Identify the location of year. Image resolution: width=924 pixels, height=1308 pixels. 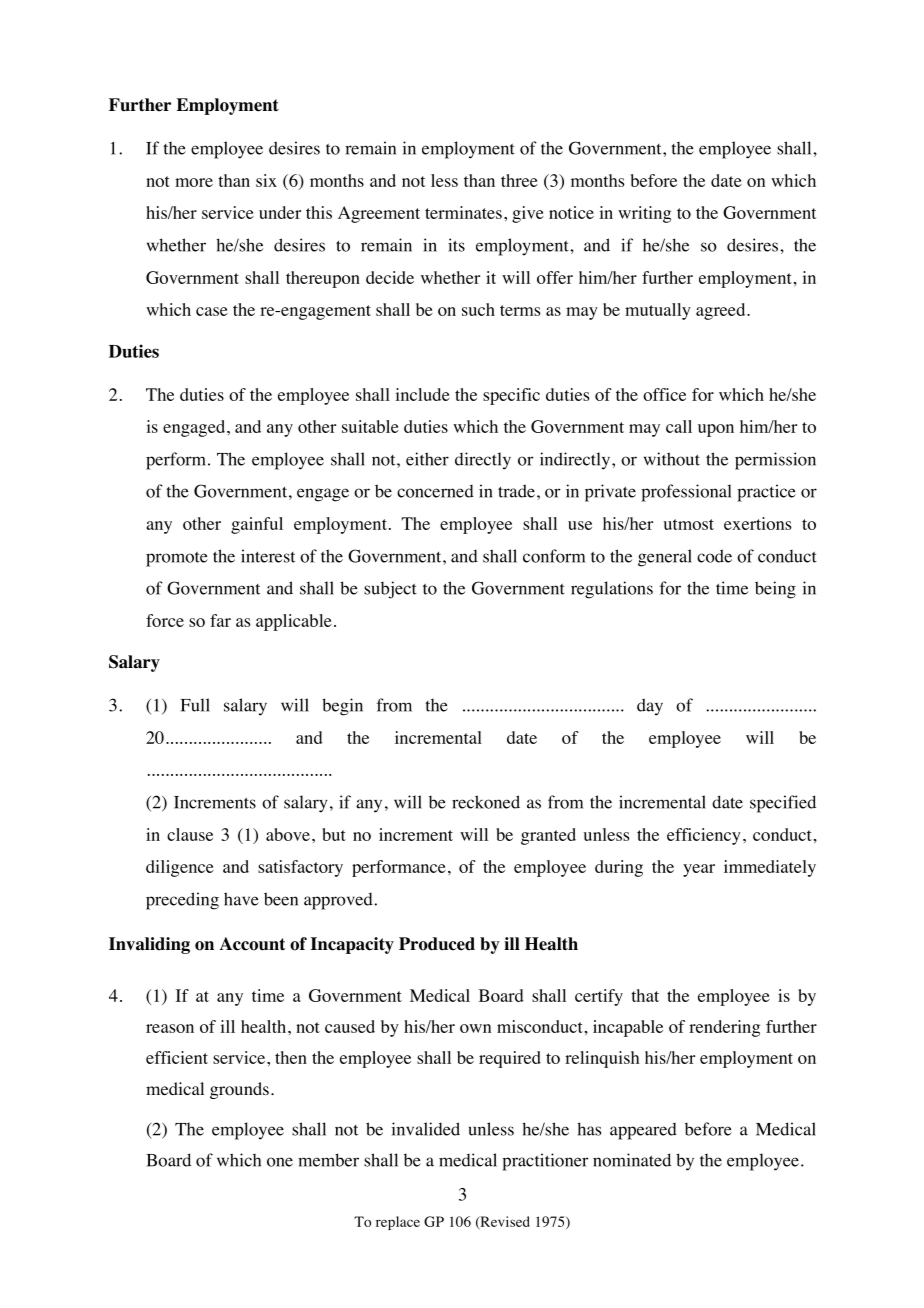
(699, 870).
